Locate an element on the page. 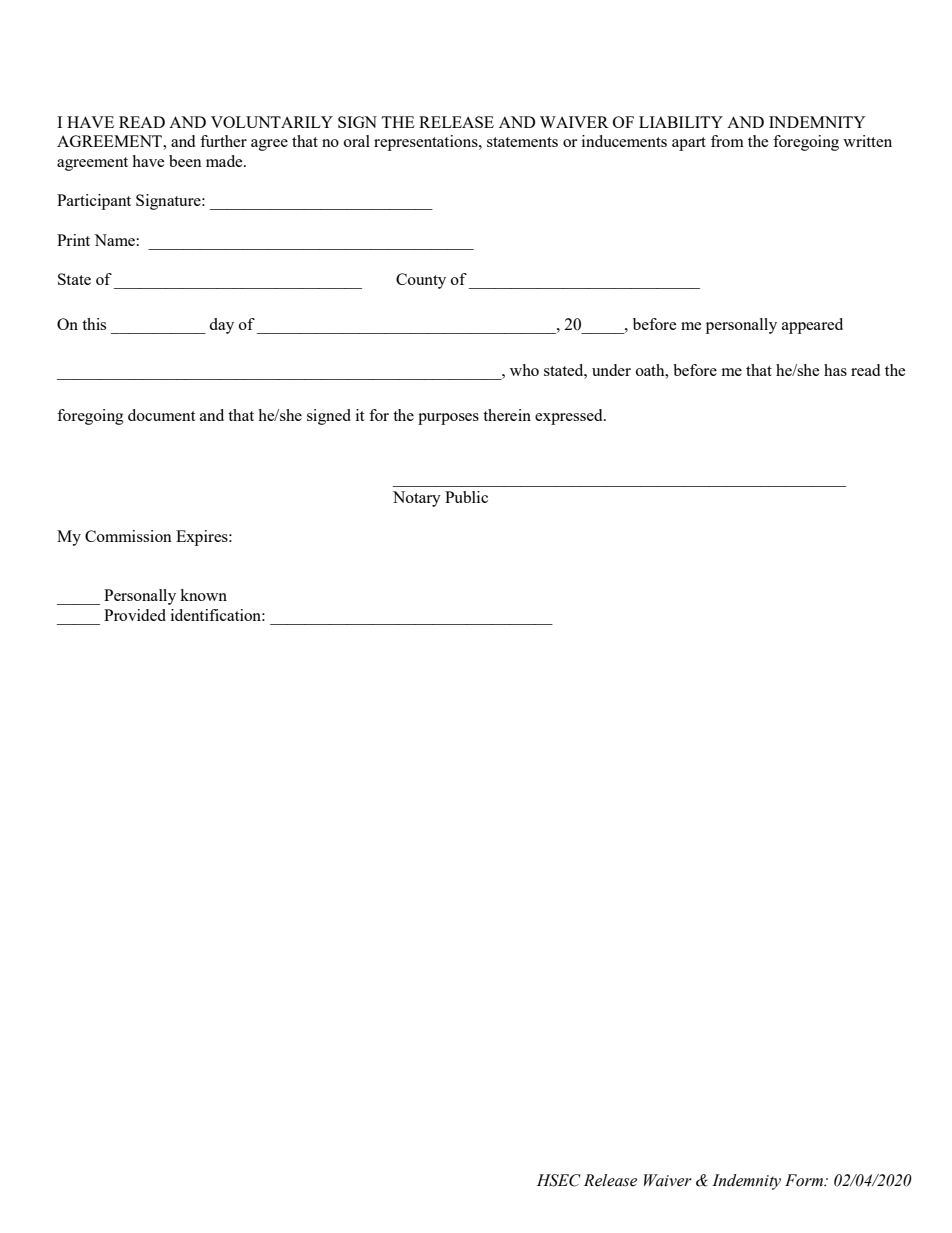 This image has height=1233, width=952. from is located at coordinates (727, 141).
